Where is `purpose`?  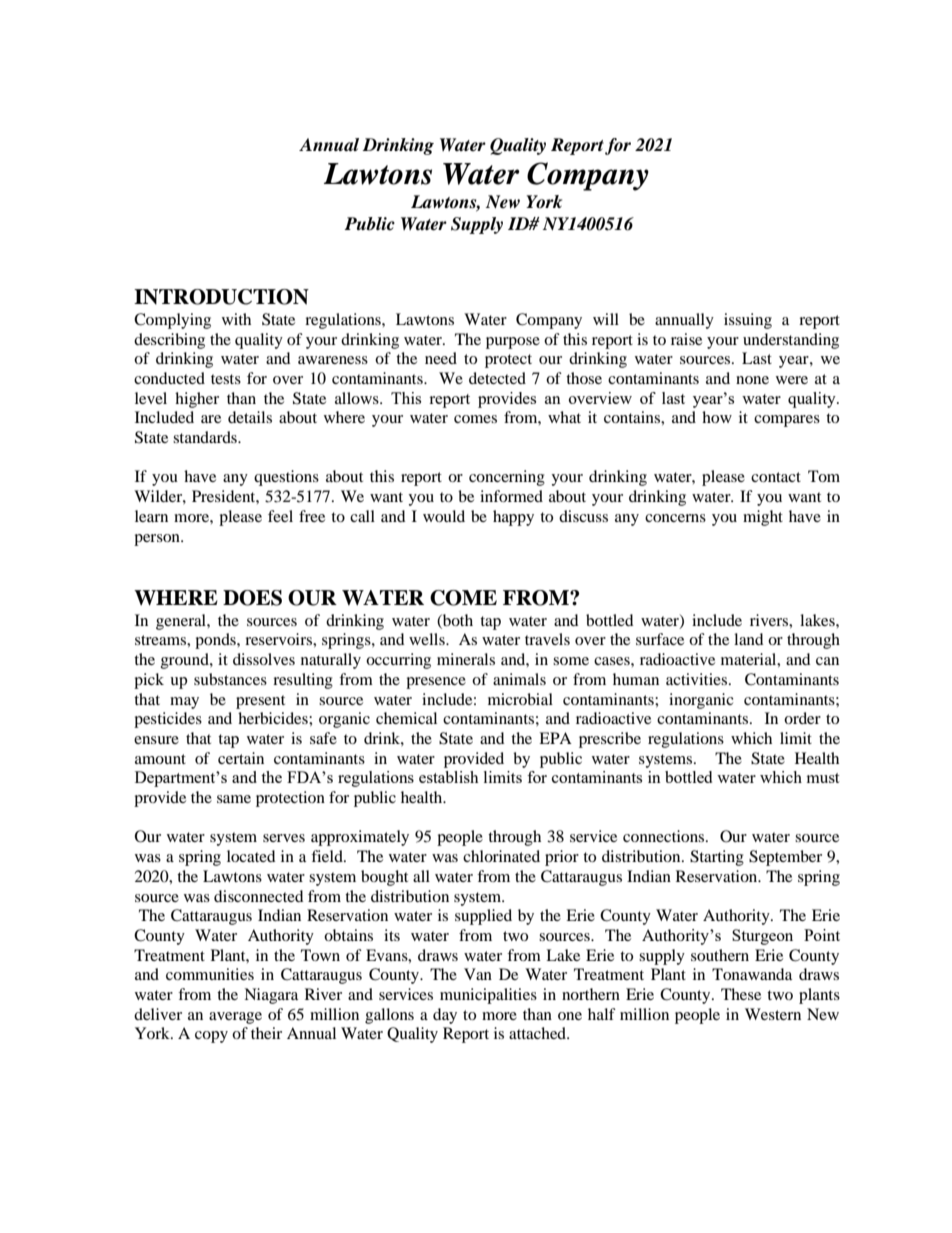
purpose is located at coordinates (513, 343).
